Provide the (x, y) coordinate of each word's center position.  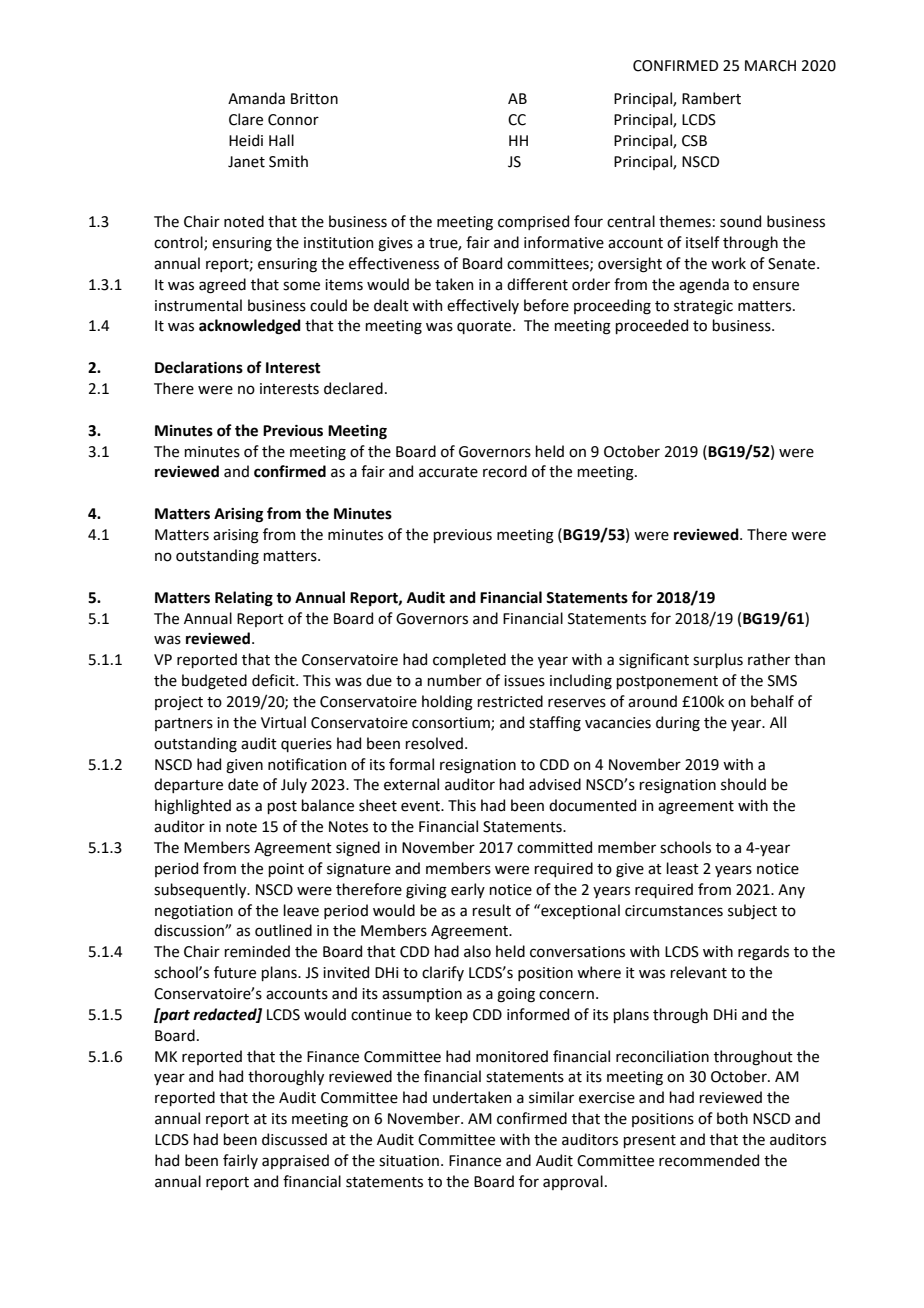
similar (551, 1097)
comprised (533, 222)
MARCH (770, 66)
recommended (709, 1160)
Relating (244, 599)
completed (469, 660)
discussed (294, 1139)
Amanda (256, 98)
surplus (718, 660)
